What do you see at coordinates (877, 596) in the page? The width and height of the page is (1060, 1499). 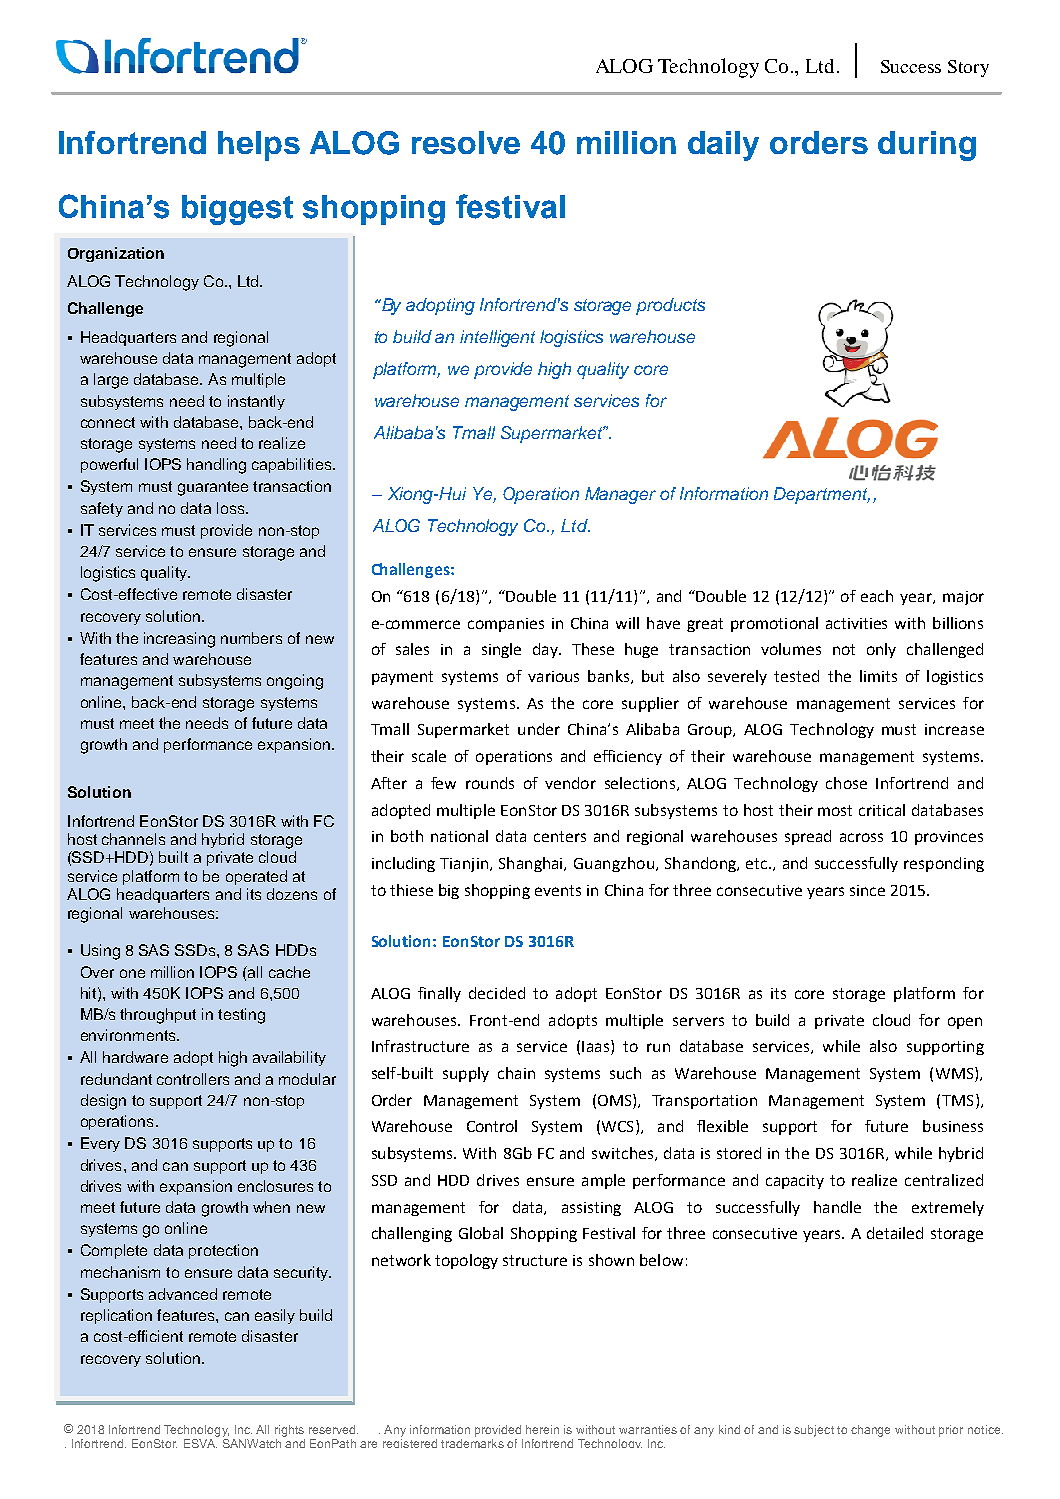 I see `each` at bounding box center [877, 596].
